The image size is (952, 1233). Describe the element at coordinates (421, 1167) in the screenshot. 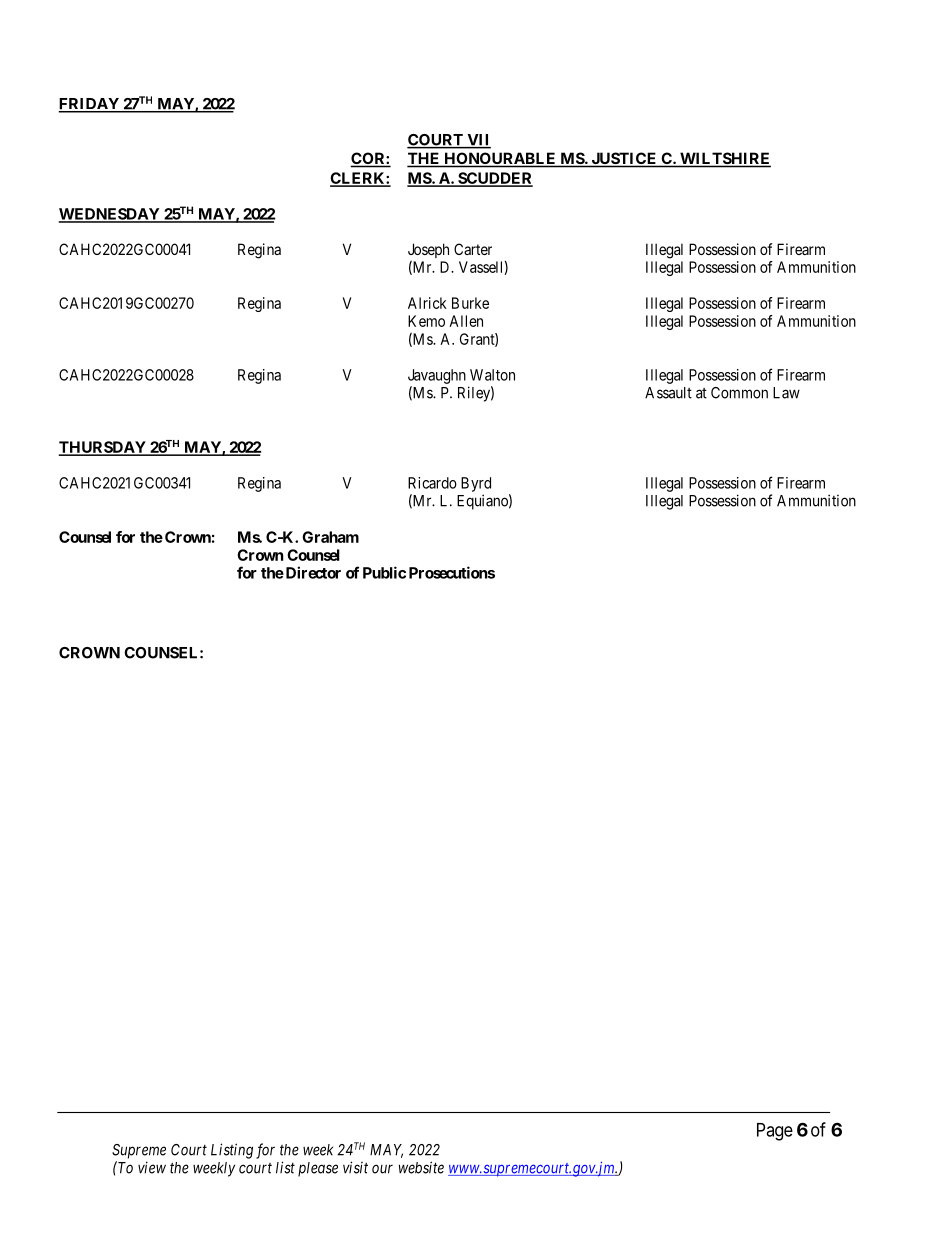

I see `website` at that location.
